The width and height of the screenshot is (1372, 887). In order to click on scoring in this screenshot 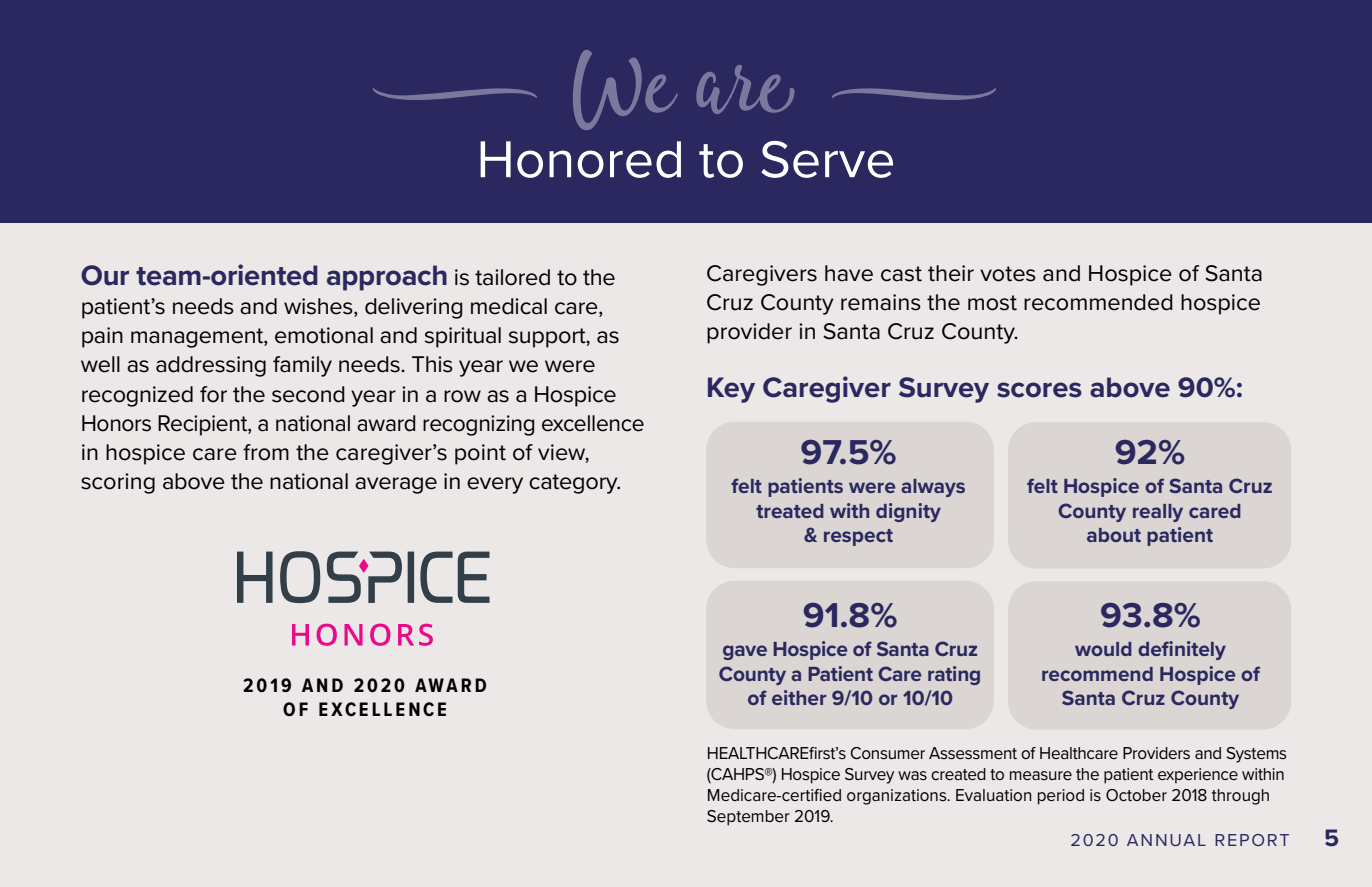, I will do `click(118, 483)`.
